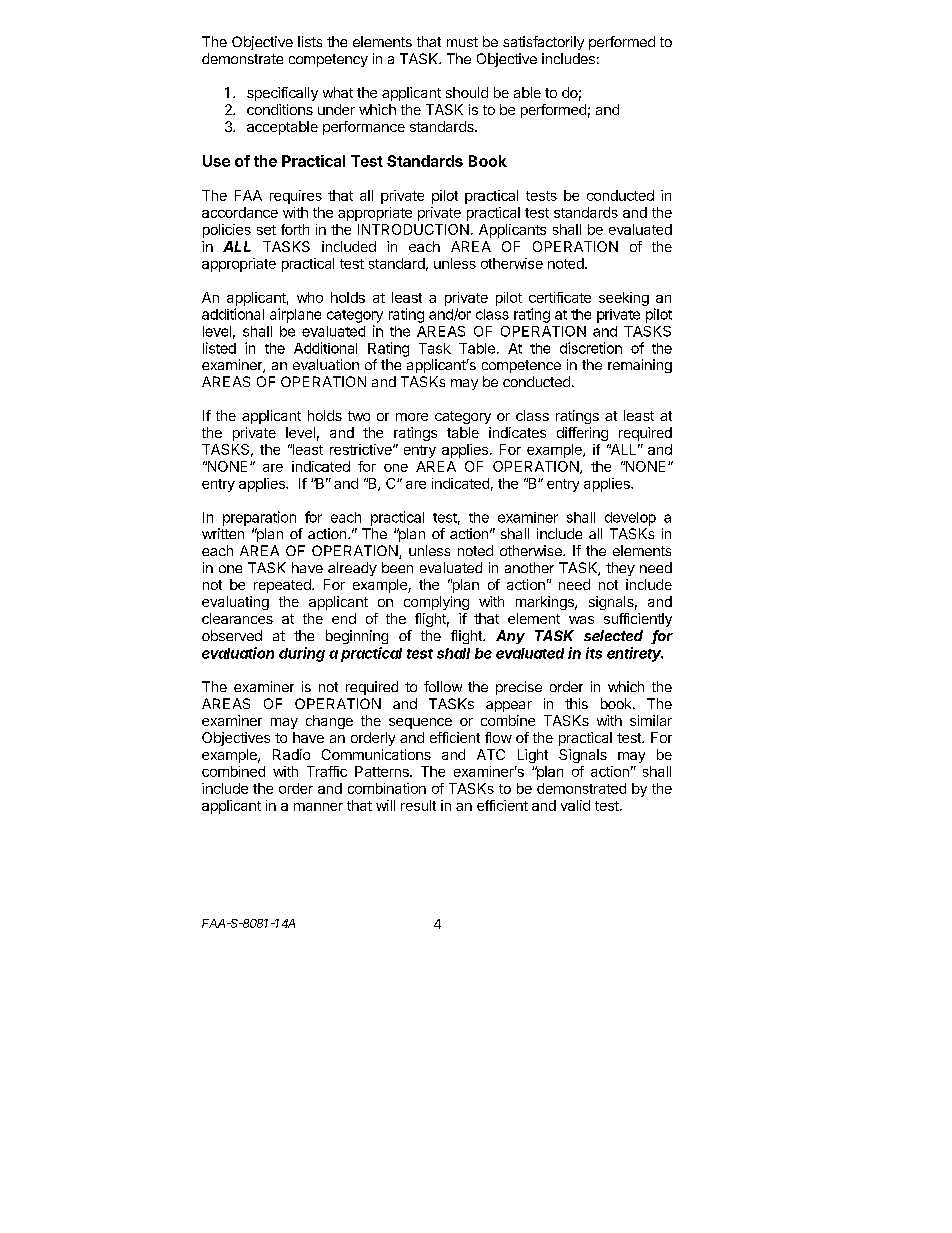 The height and width of the image is (1233, 952). I want to click on been, so click(397, 567).
